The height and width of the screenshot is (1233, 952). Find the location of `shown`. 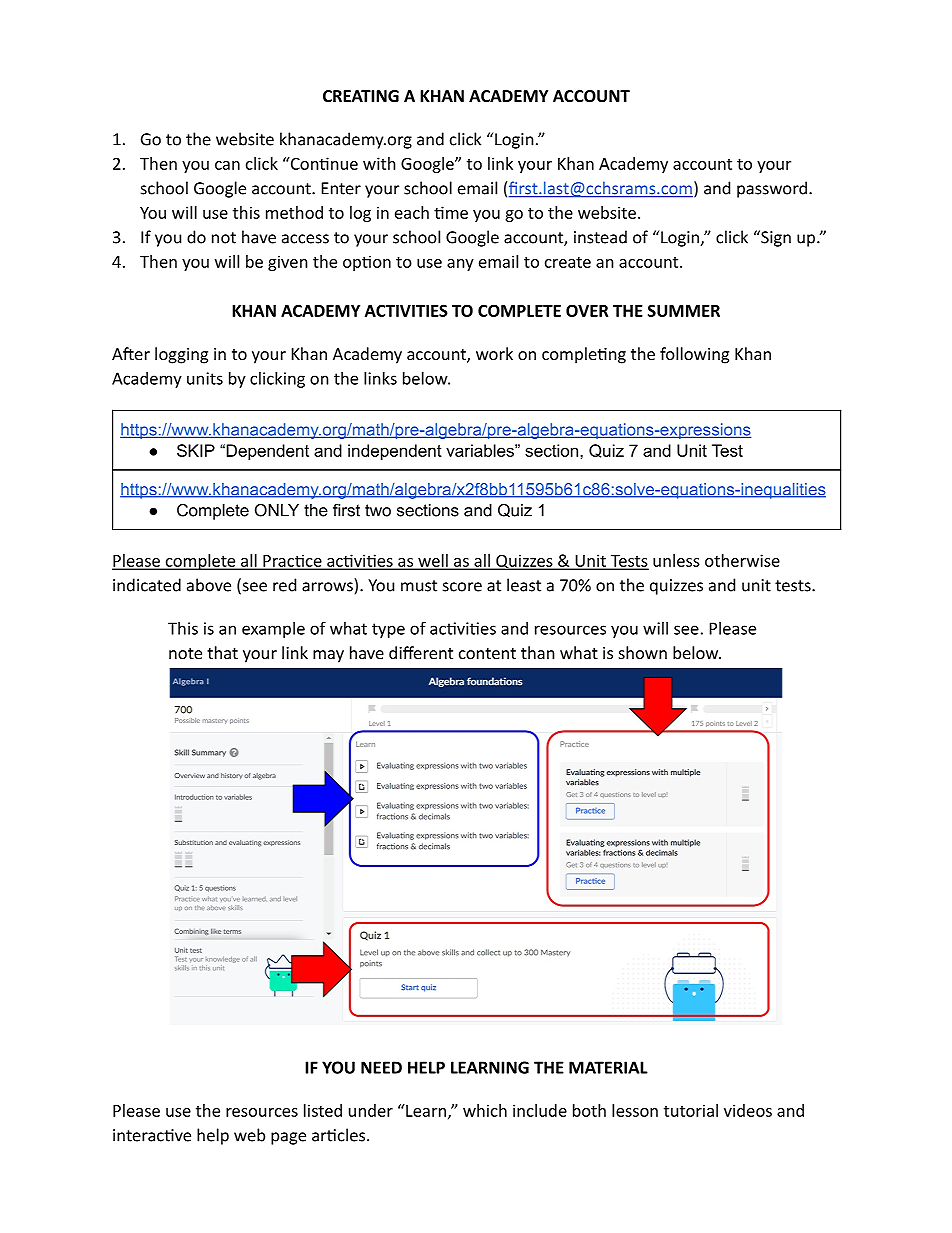

shown is located at coordinates (643, 652).
